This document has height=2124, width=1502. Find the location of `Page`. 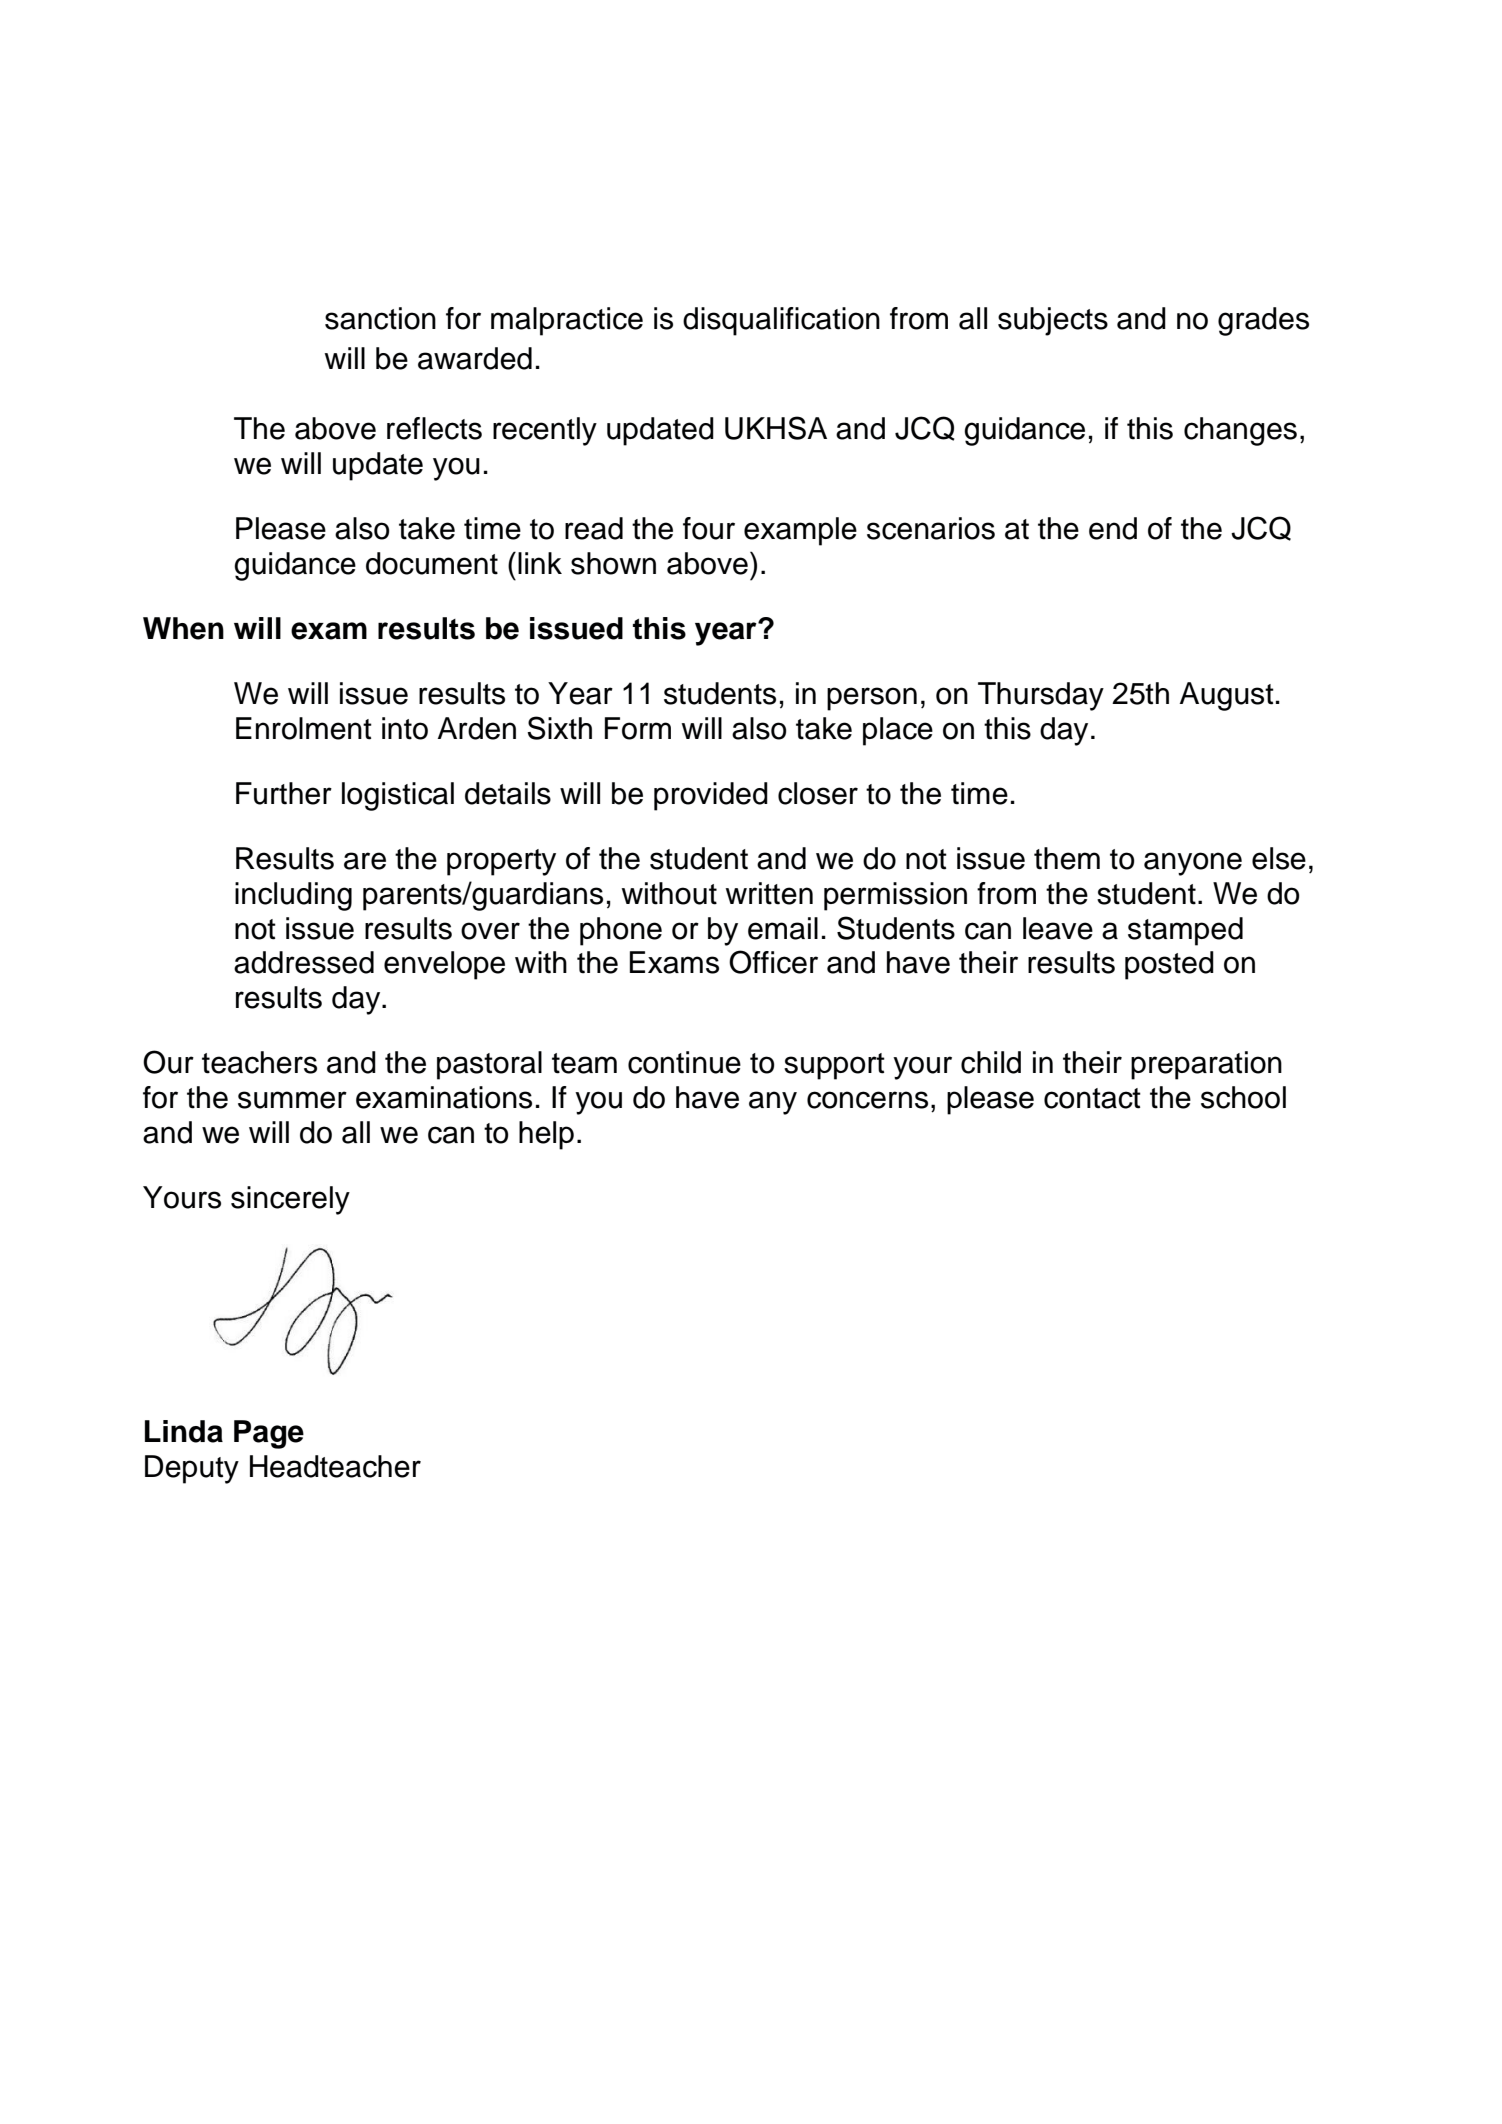

Page is located at coordinates (269, 1434).
